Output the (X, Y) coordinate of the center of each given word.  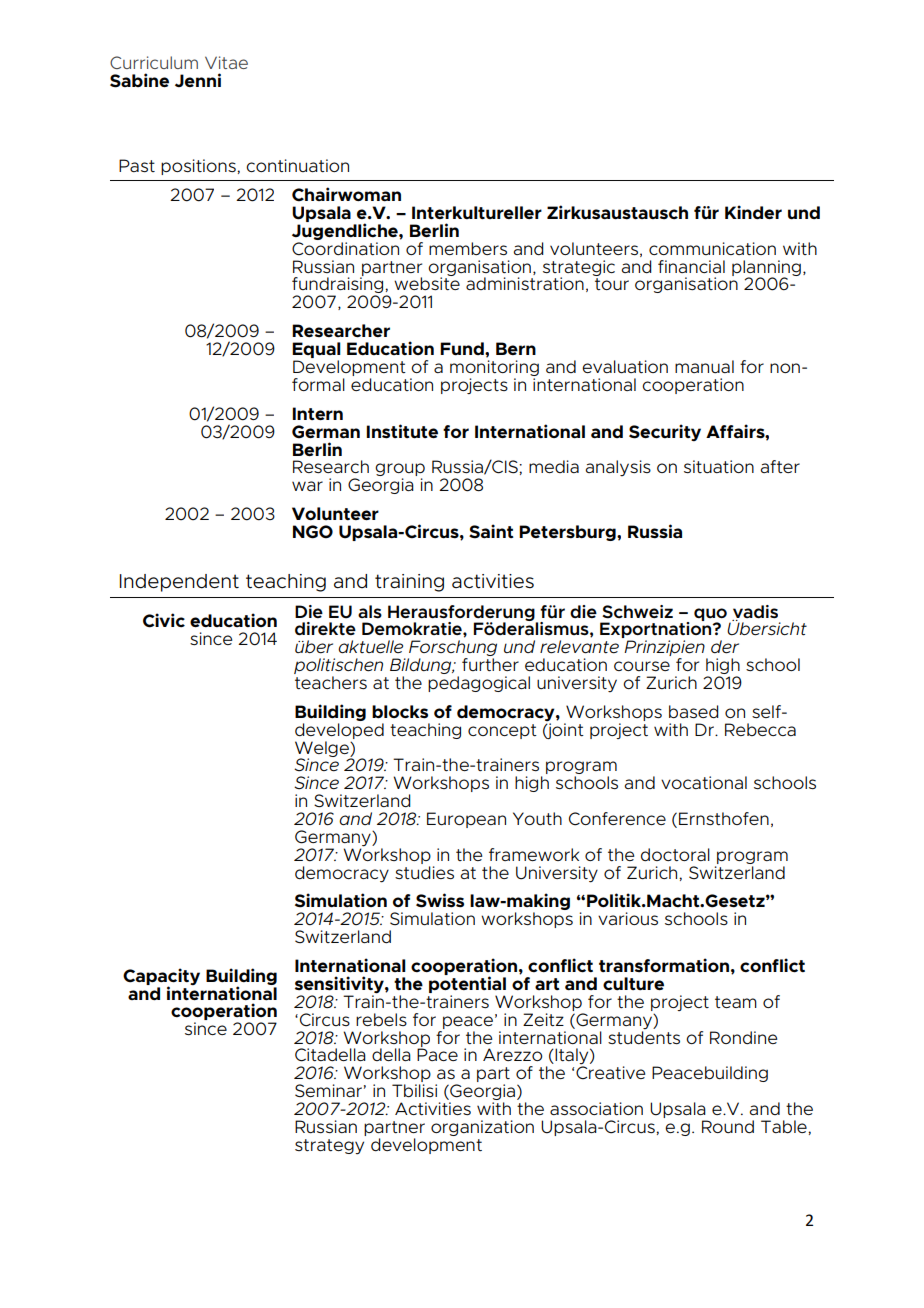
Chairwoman (346, 194)
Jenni (198, 80)
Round (728, 1126)
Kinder (753, 212)
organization (482, 1128)
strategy (329, 1147)
